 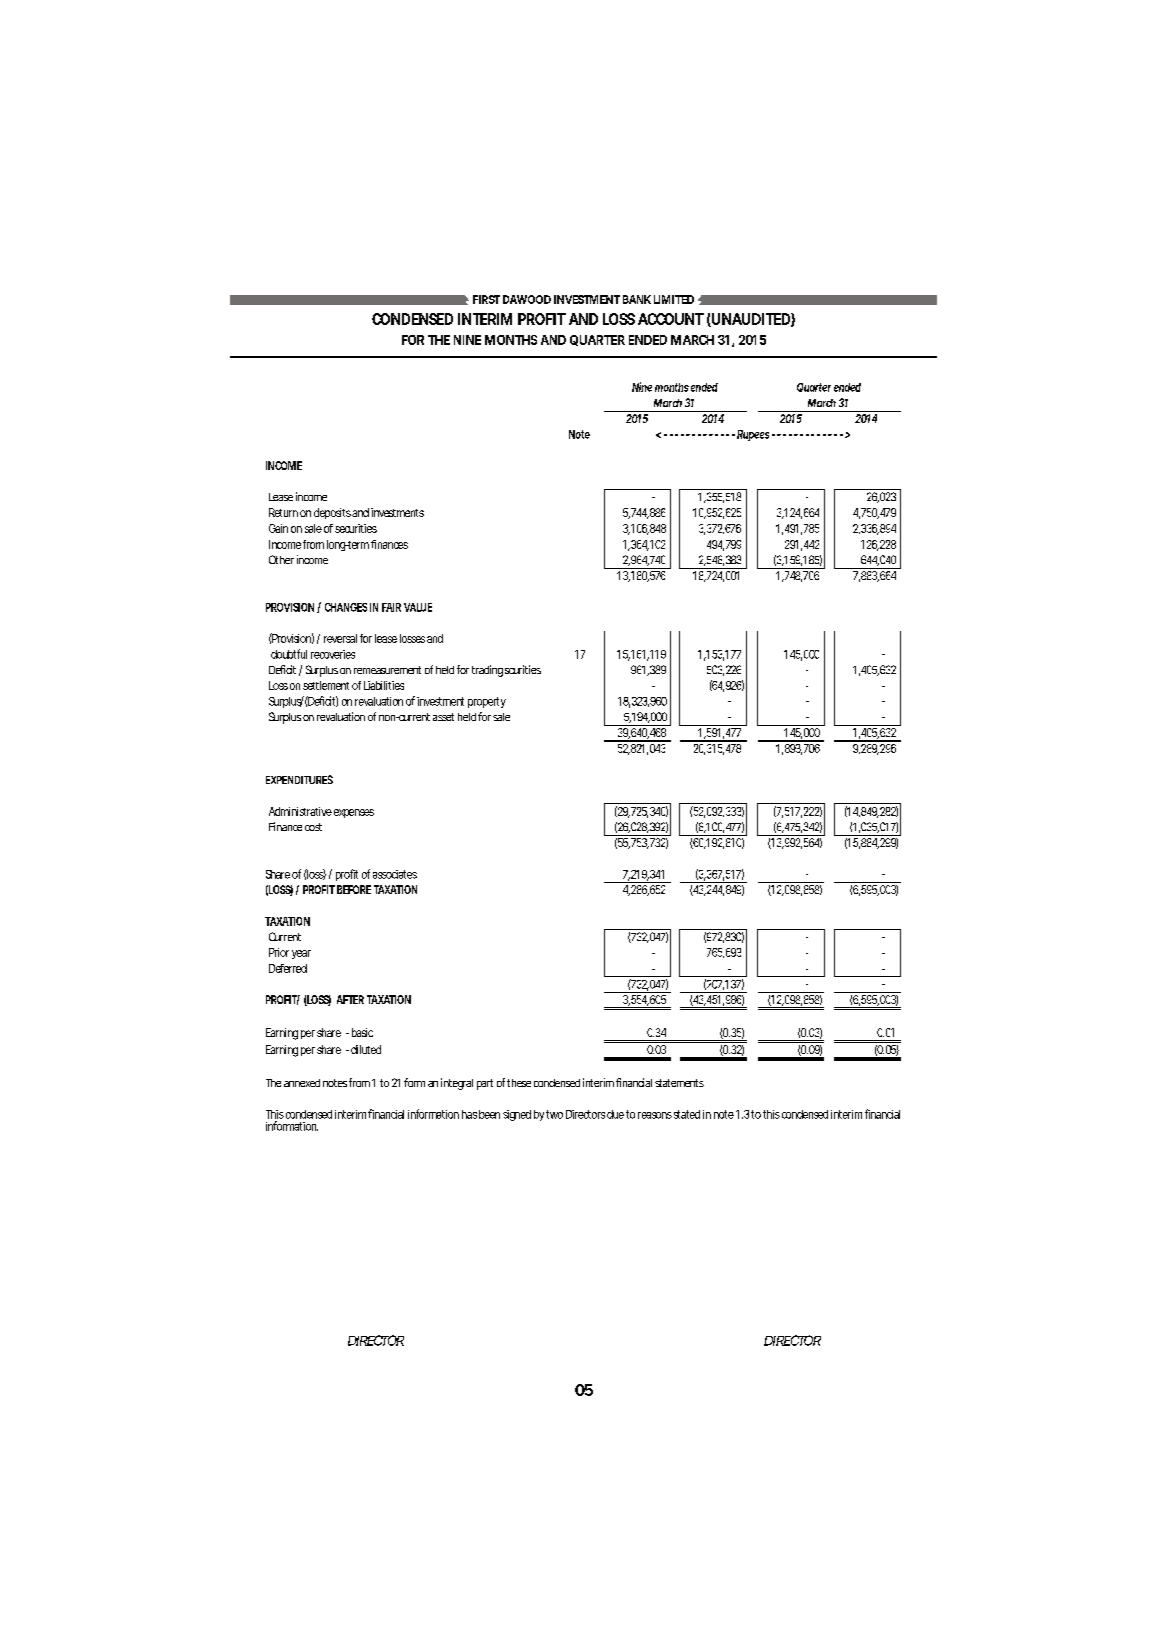 What do you see at coordinates (519, 1083) in the screenshot?
I see `these` at bounding box center [519, 1083].
